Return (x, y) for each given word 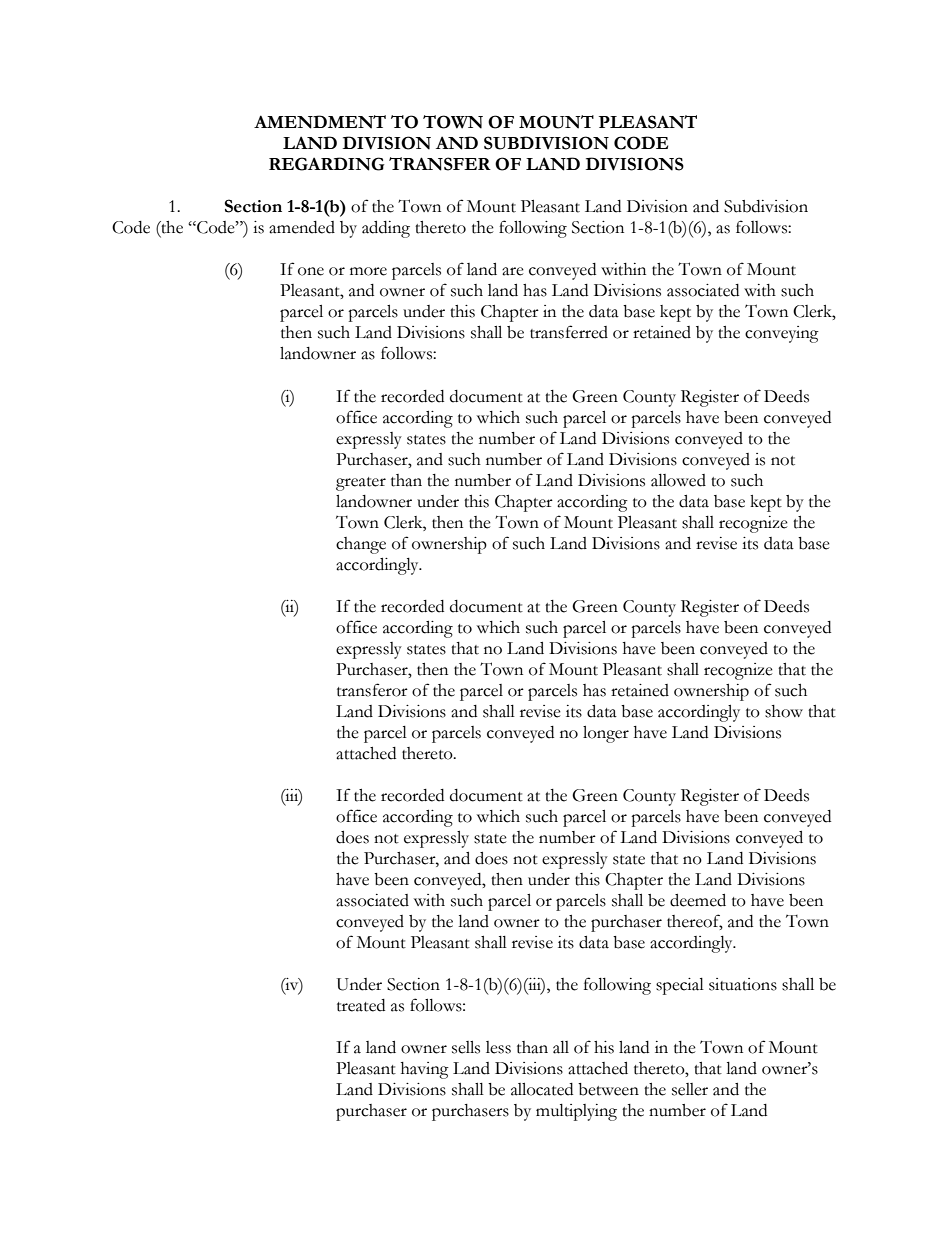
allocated (542, 1089)
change (361, 545)
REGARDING (326, 164)
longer (606, 734)
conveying (782, 334)
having (425, 1070)
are (513, 271)
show (784, 711)
